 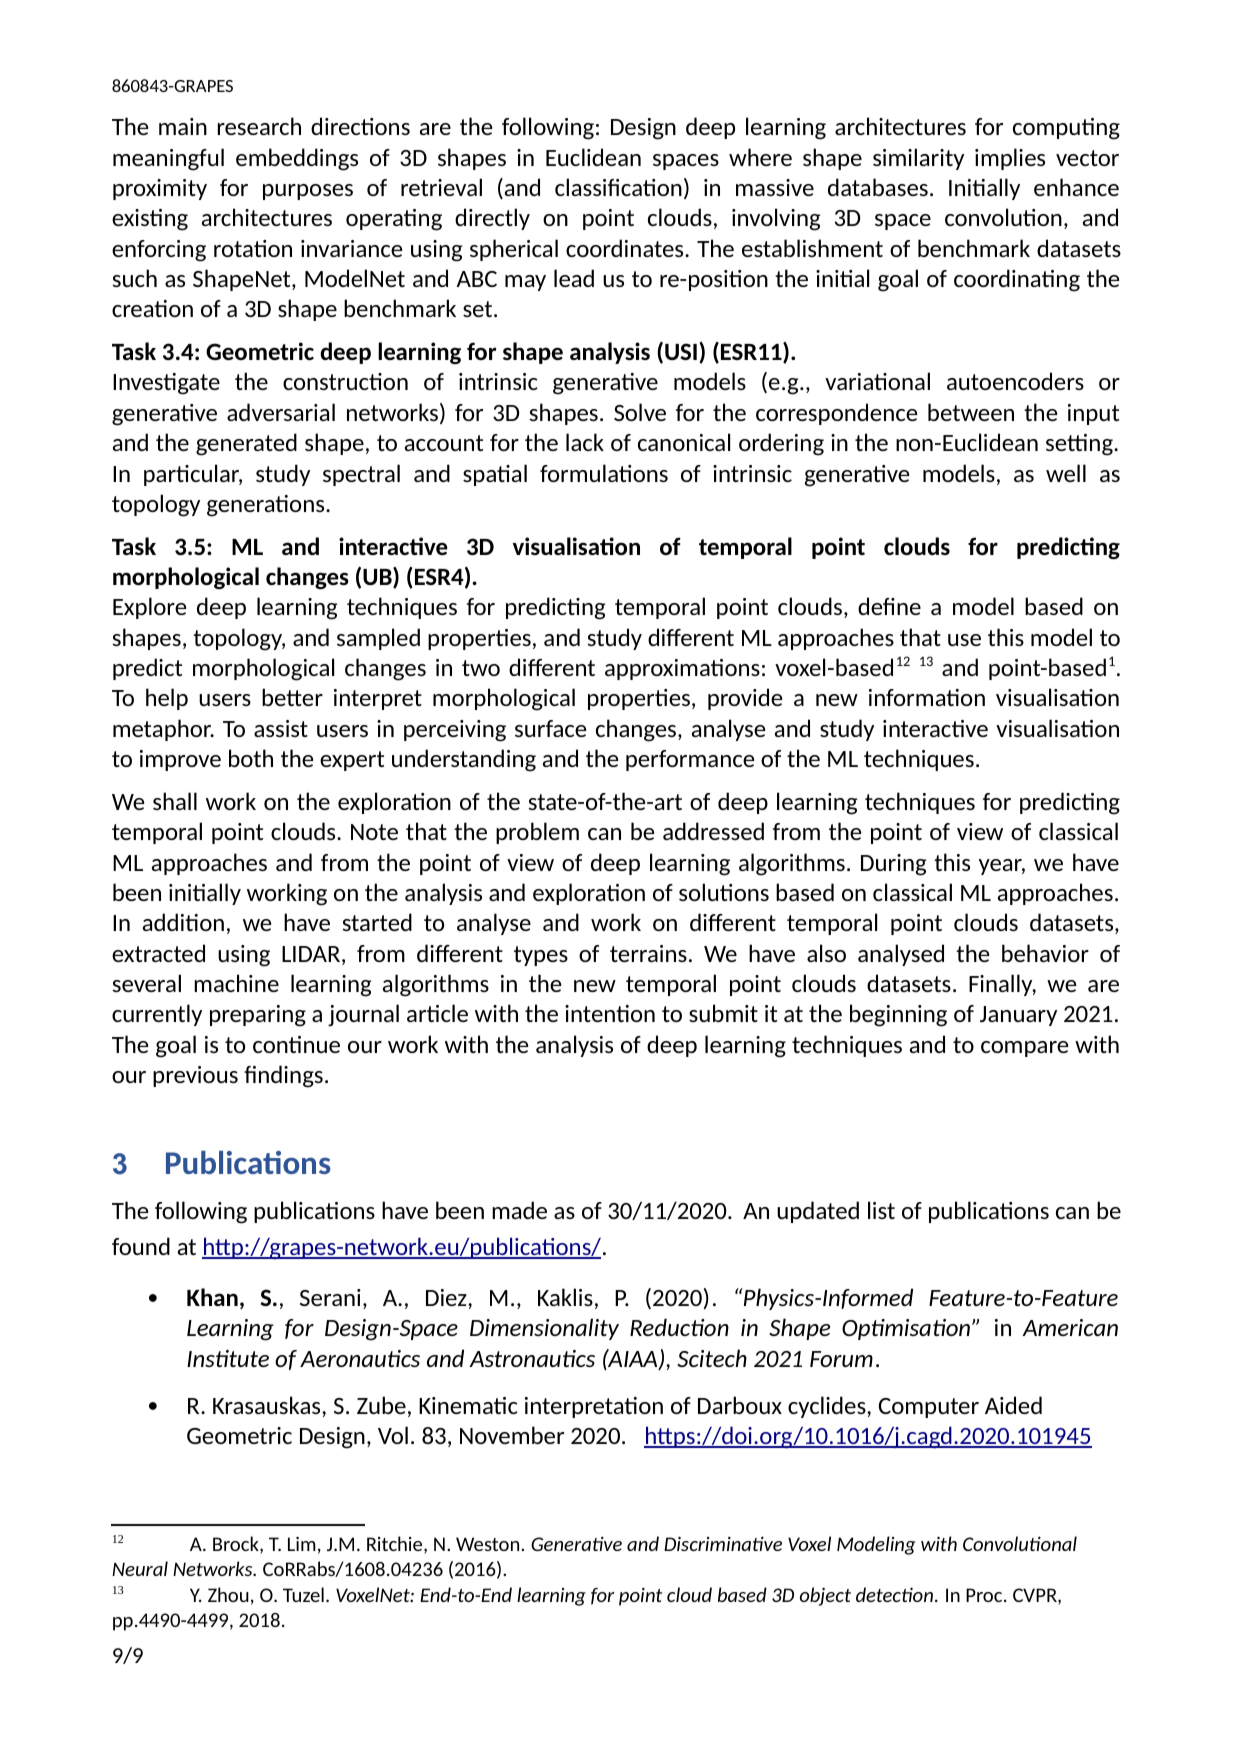 What do you see at coordinates (297, 159) in the screenshot?
I see `embeddings` at bounding box center [297, 159].
